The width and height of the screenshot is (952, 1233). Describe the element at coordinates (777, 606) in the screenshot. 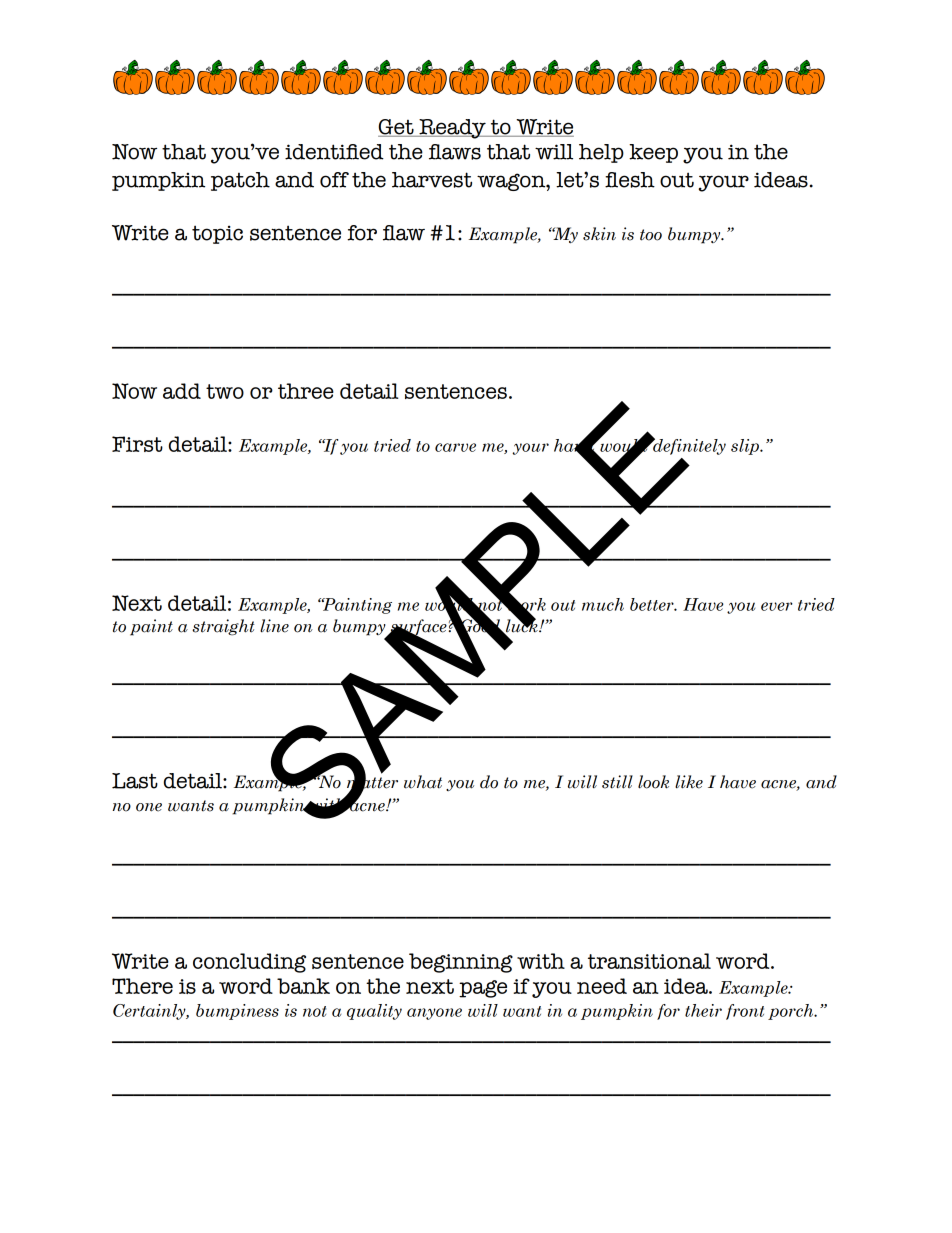

I see `ever` at that location.
